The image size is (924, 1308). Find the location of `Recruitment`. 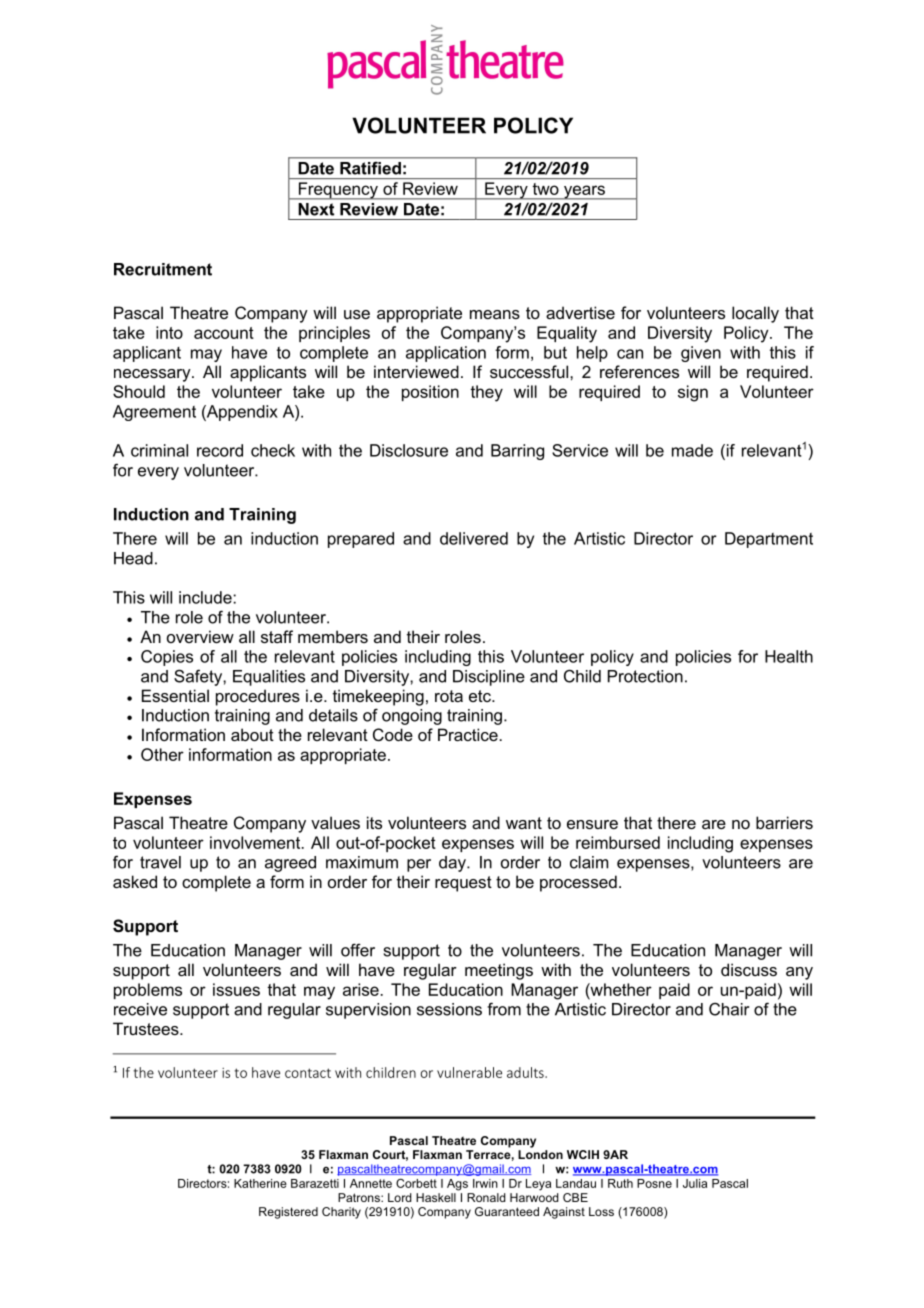

Recruitment is located at coordinates (163, 269).
